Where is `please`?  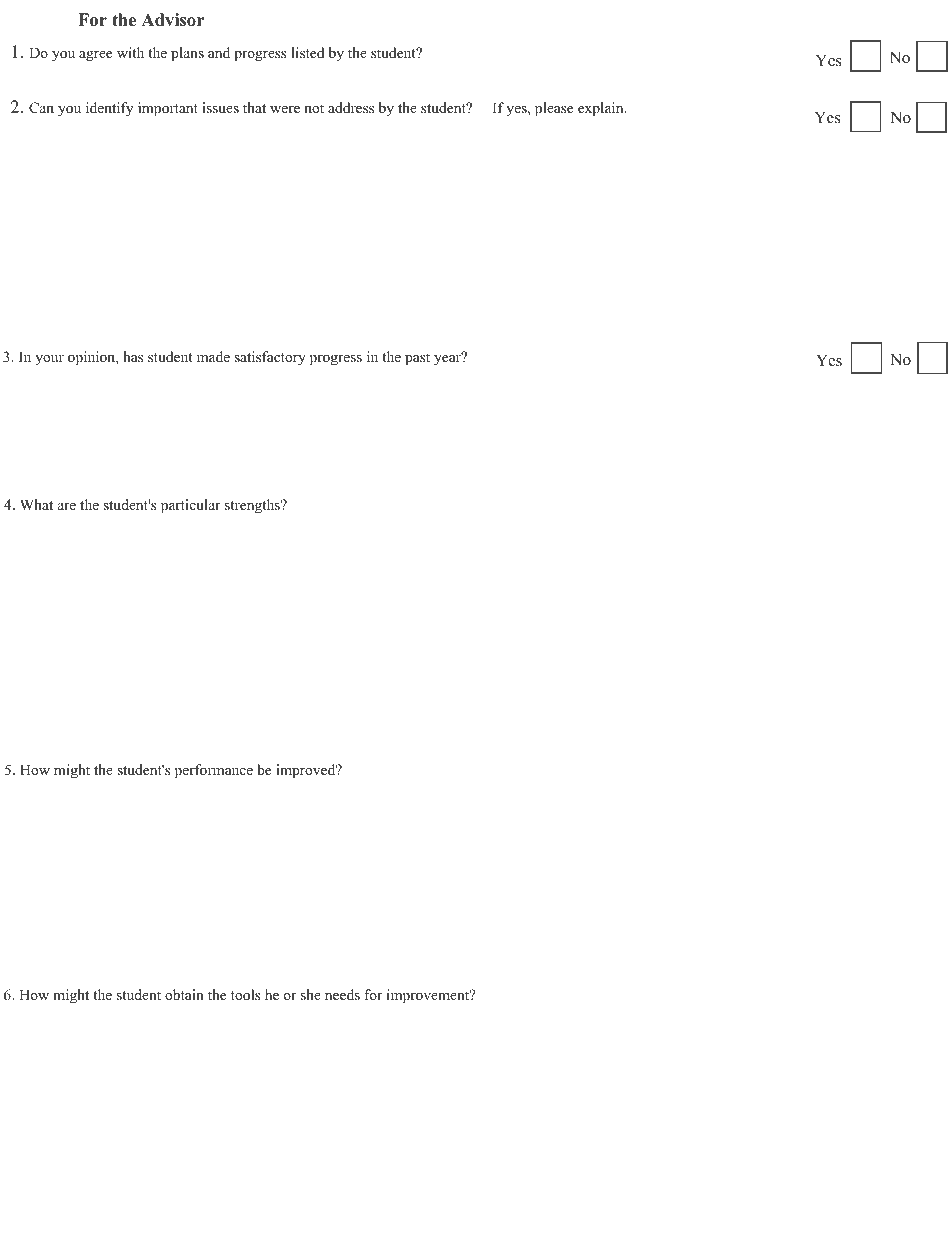
please is located at coordinates (554, 109).
